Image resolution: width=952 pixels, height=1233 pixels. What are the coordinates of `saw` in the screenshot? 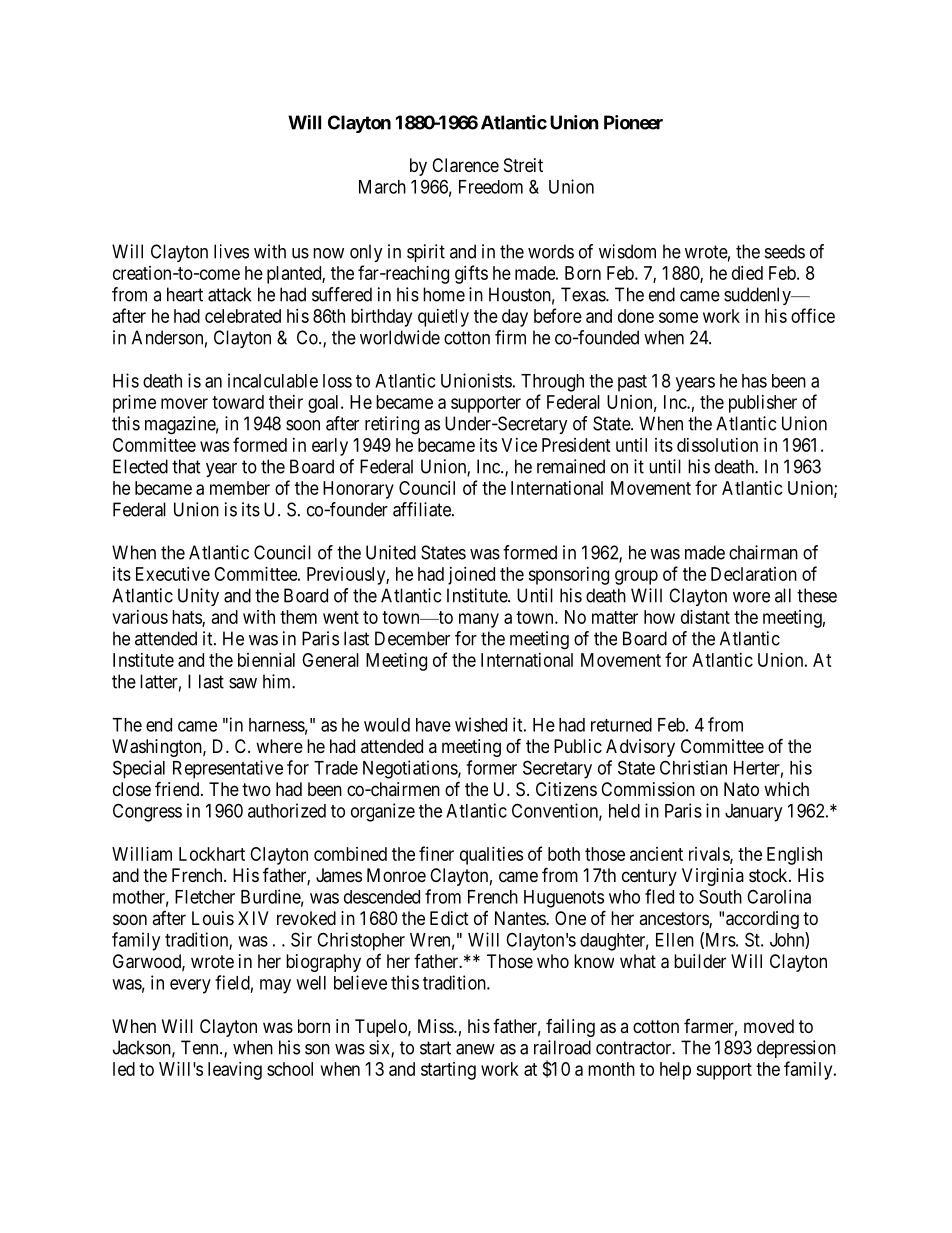 It's located at (243, 683).
